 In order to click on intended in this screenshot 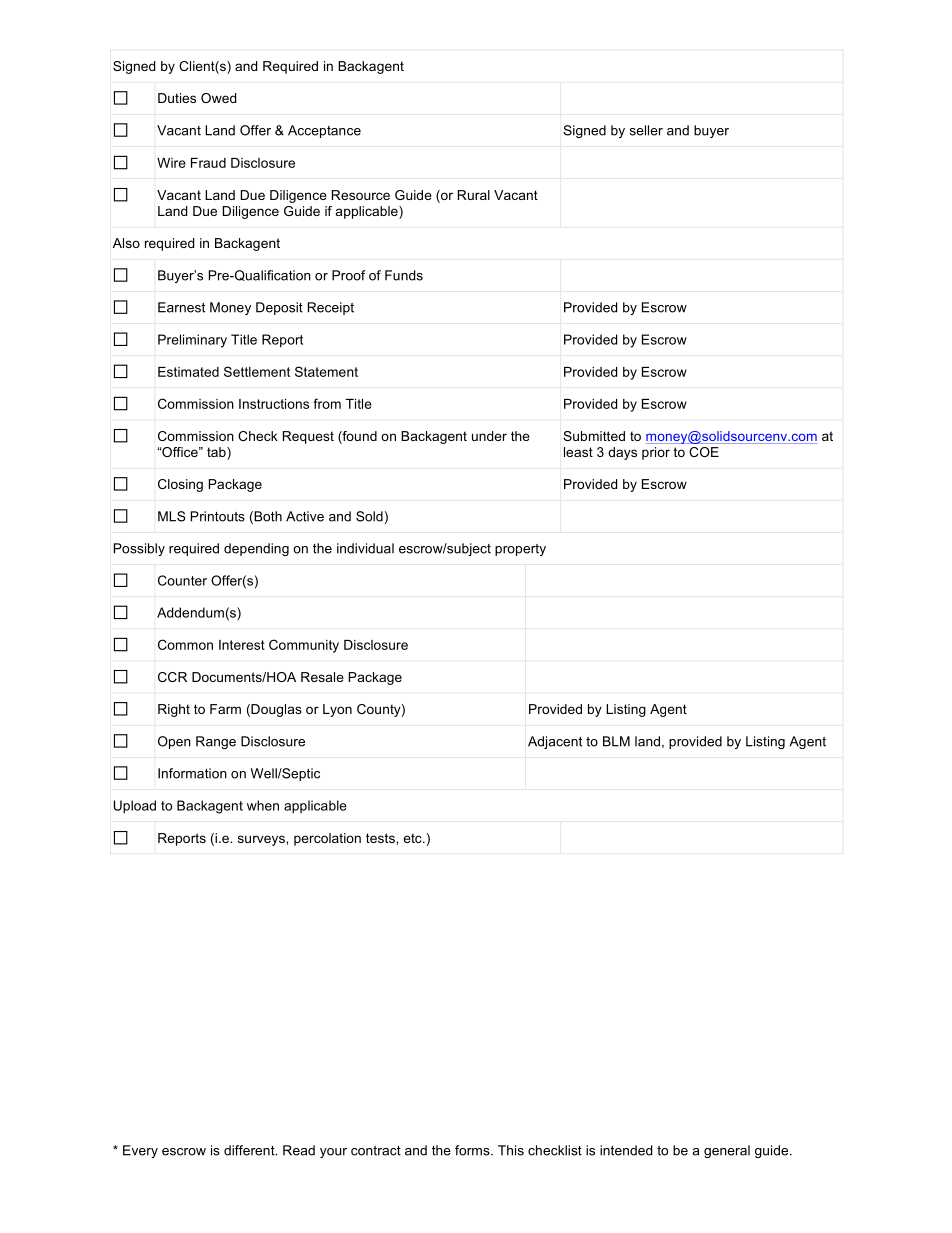, I will do `click(626, 1150)`.
